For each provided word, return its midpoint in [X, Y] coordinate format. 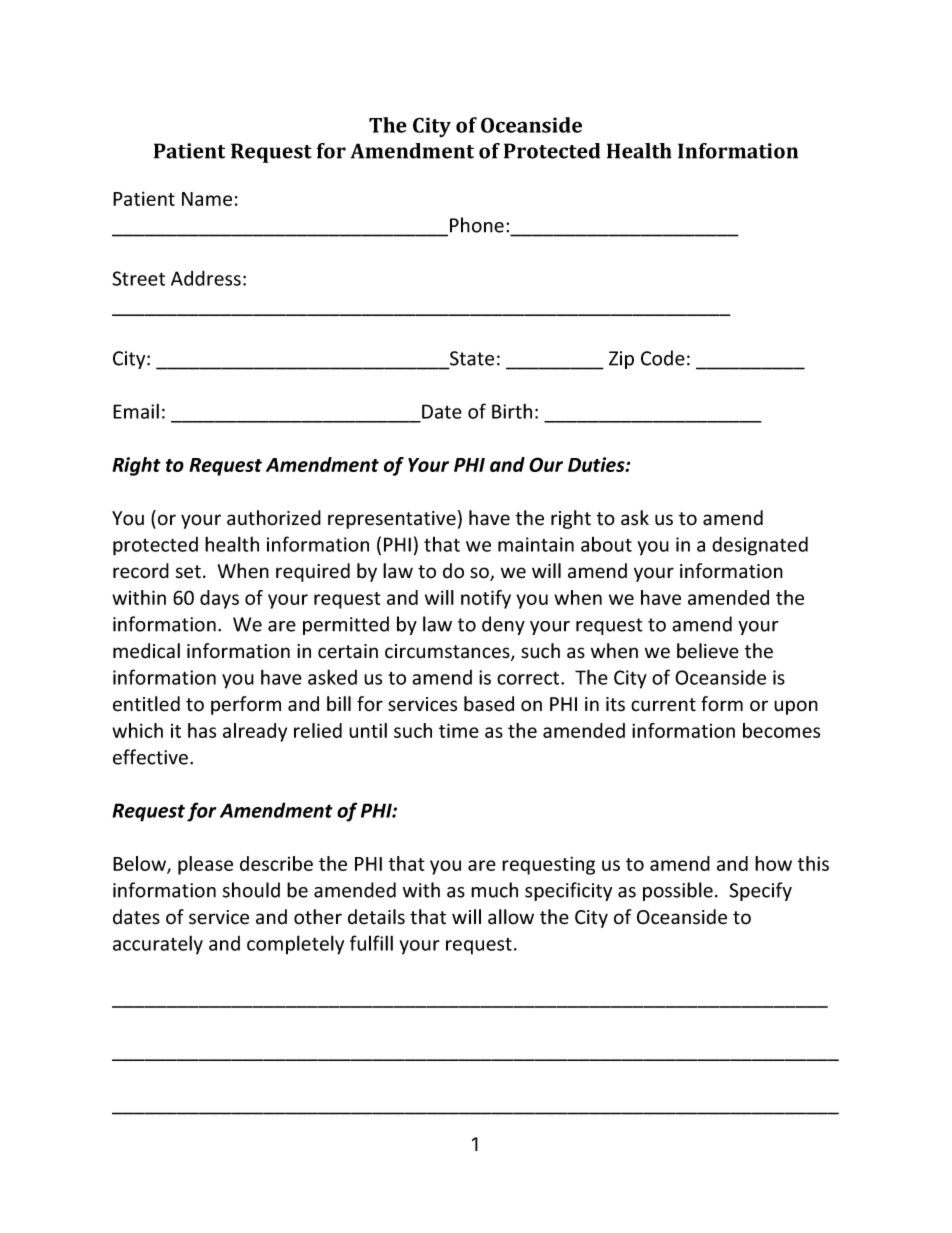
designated [760, 546]
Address [206, 278]
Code [663, 358]
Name [207, 199]
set [188, 572]
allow [511, 917]
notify [486, 599]
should [251, 890]
